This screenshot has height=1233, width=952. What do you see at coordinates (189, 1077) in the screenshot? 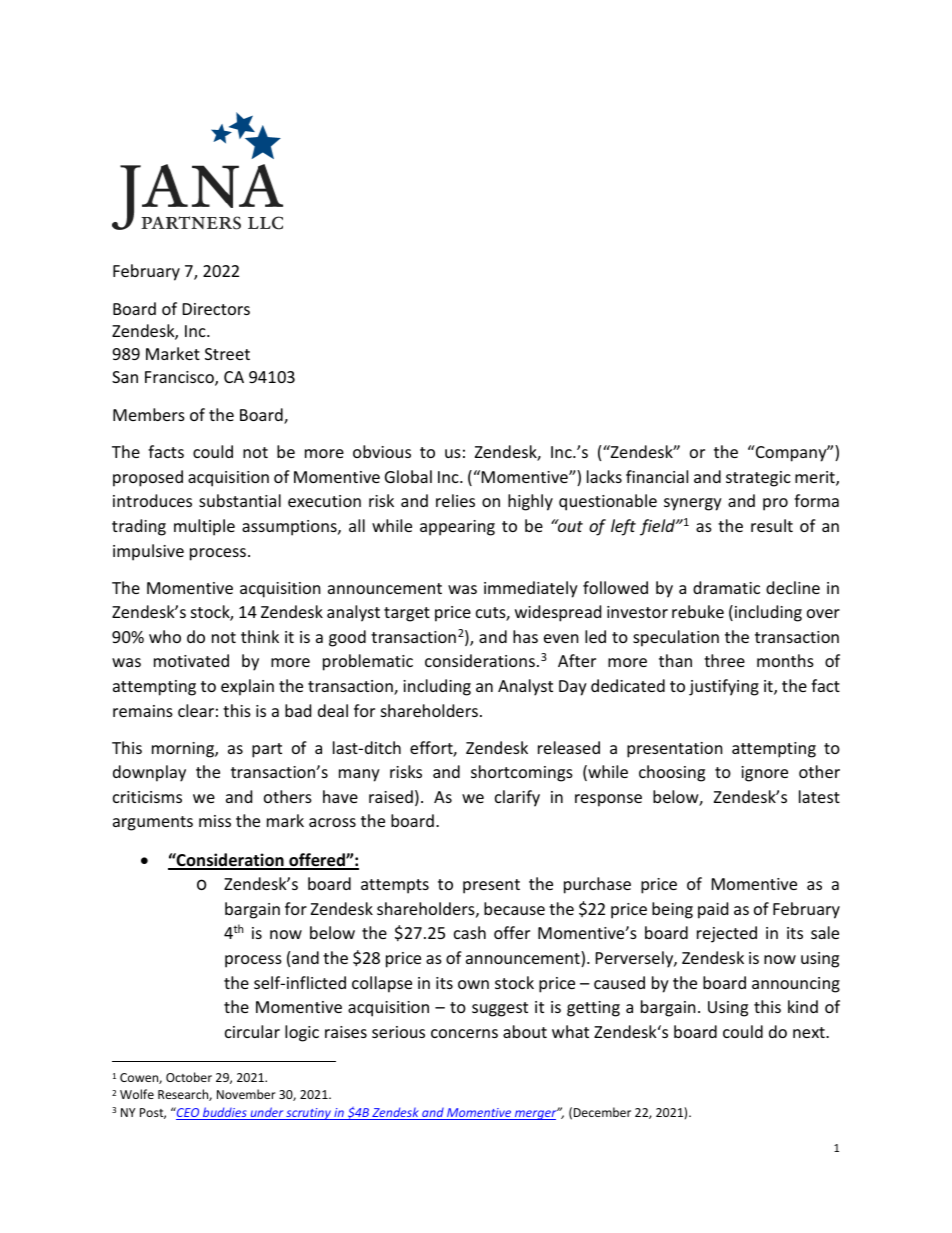
I see `October` at bounding box center [189, 1077].
